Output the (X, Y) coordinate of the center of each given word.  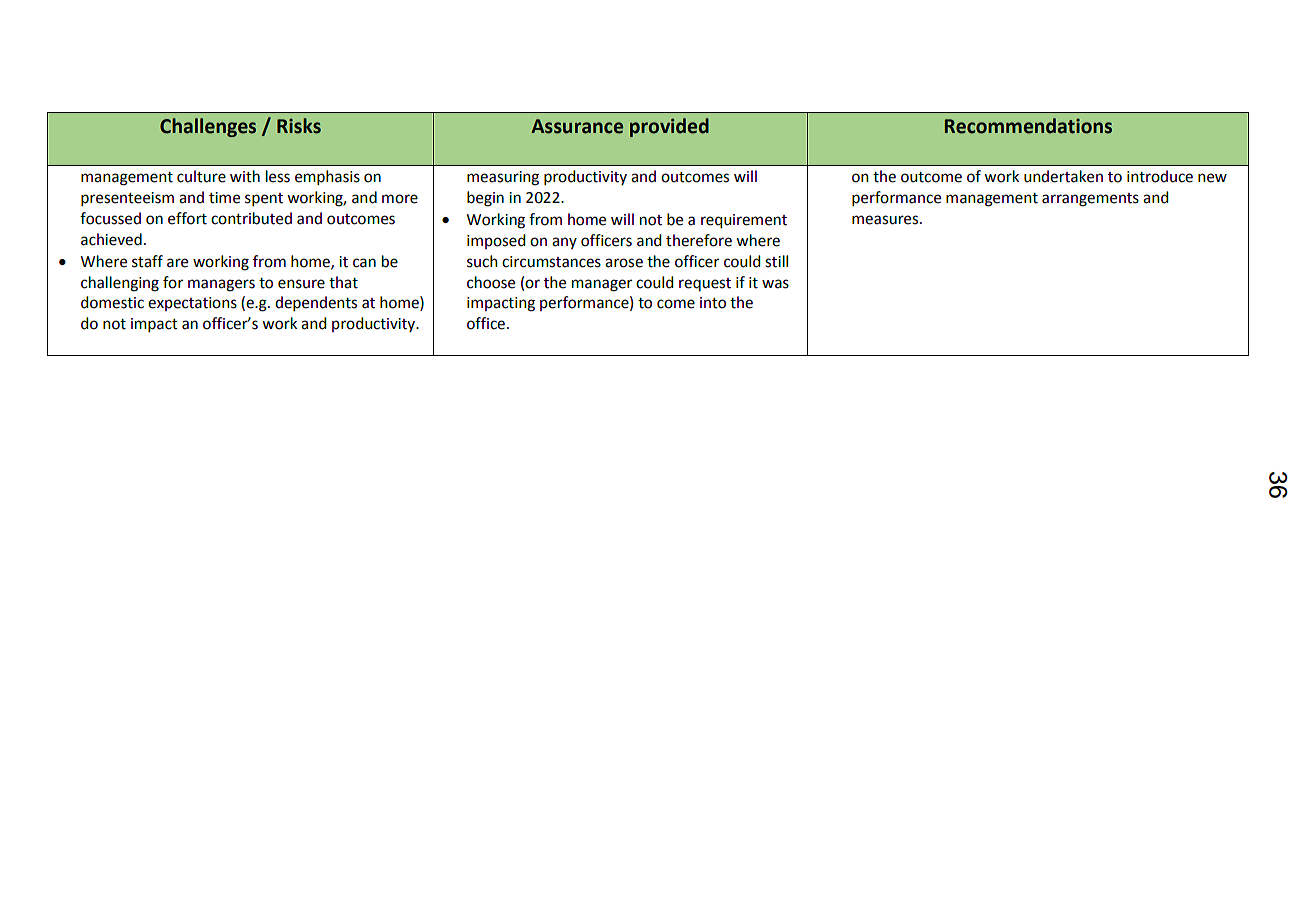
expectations (192, 304)
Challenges (208, 127)
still (776, 261)
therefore (699, 240)
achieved (111, 239)
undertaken (1063, 176)
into (713, 303)
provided (669, 127)
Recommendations (1028, 126)
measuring (503, 178)
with (245, 176)
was (775, 284)
